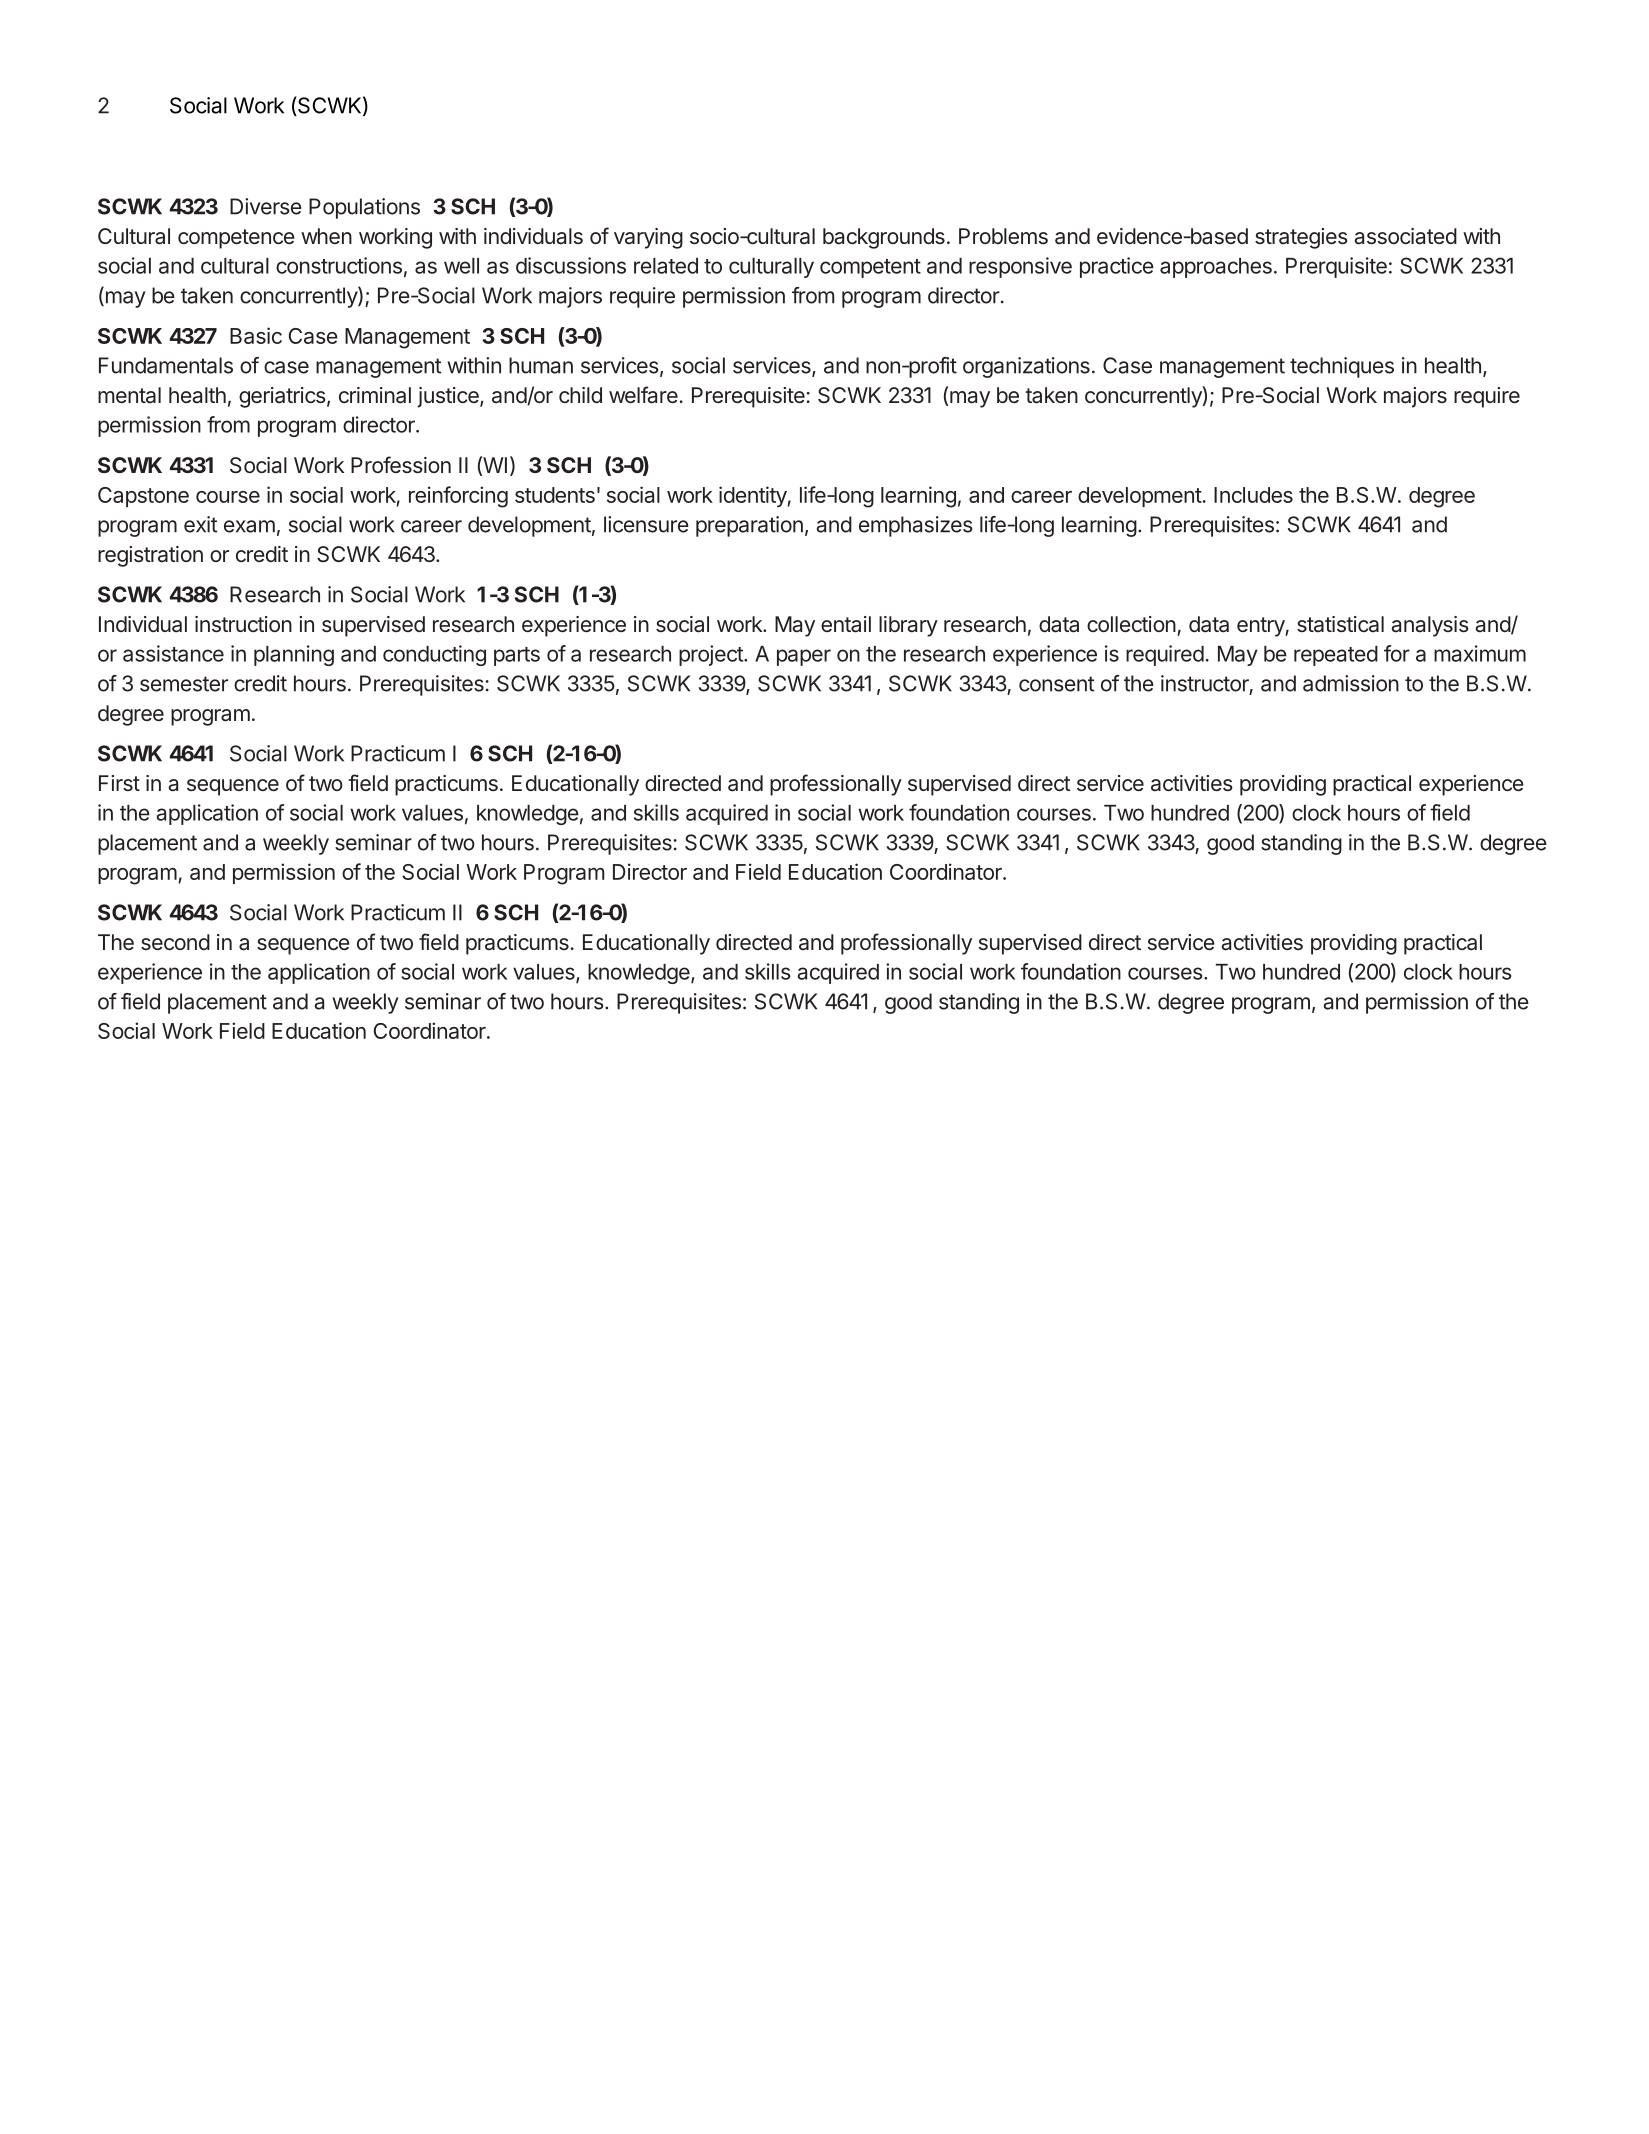 The height and width of the image is (2134, 1649). Describe the element at coordinates (1253, 495) in the image. I see `Includes` at that location.
